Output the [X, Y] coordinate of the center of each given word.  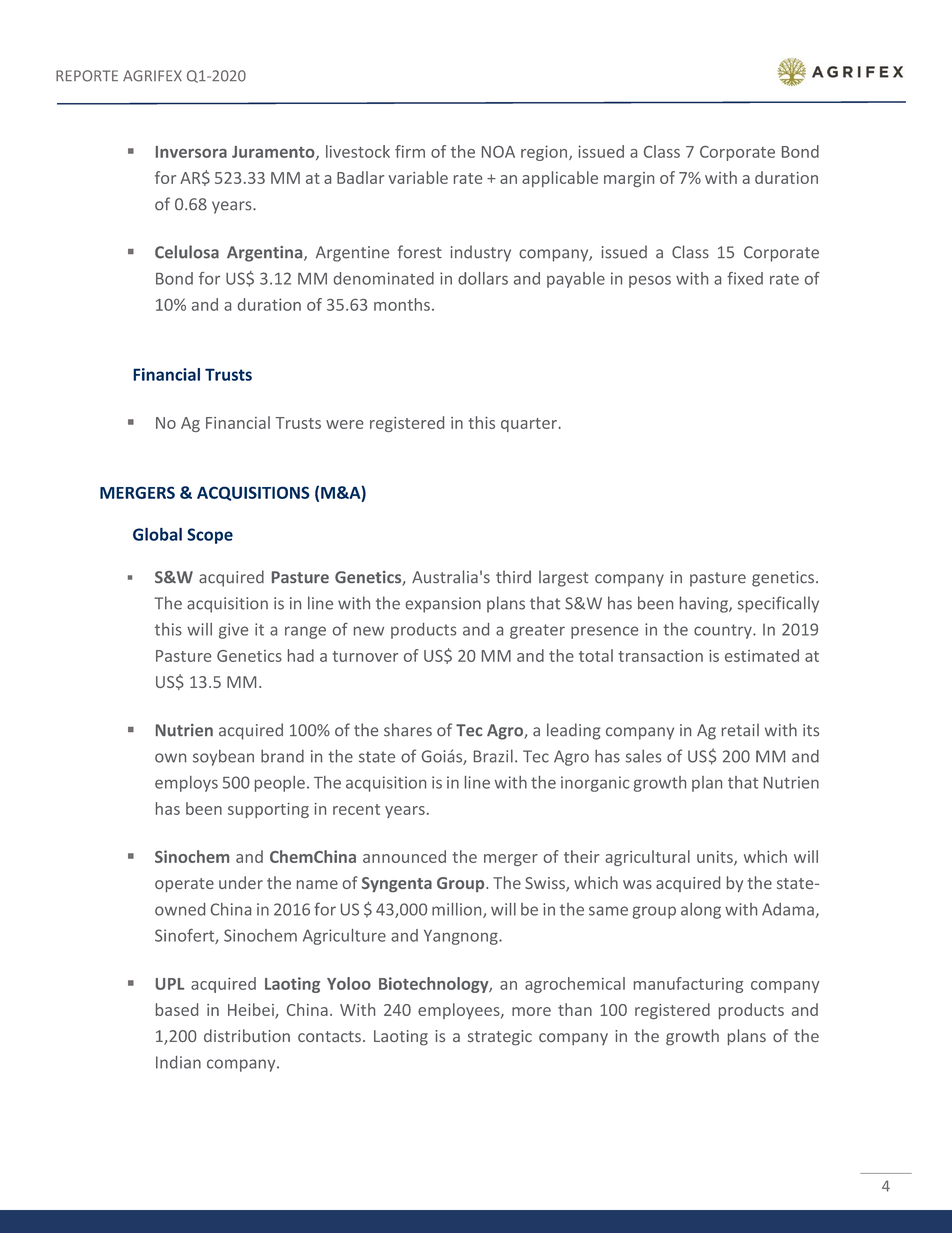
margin [629, 179]
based [177, 1009]
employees [460, 1011]
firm [410, 151]
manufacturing [688, 985]
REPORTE [87, 76]
